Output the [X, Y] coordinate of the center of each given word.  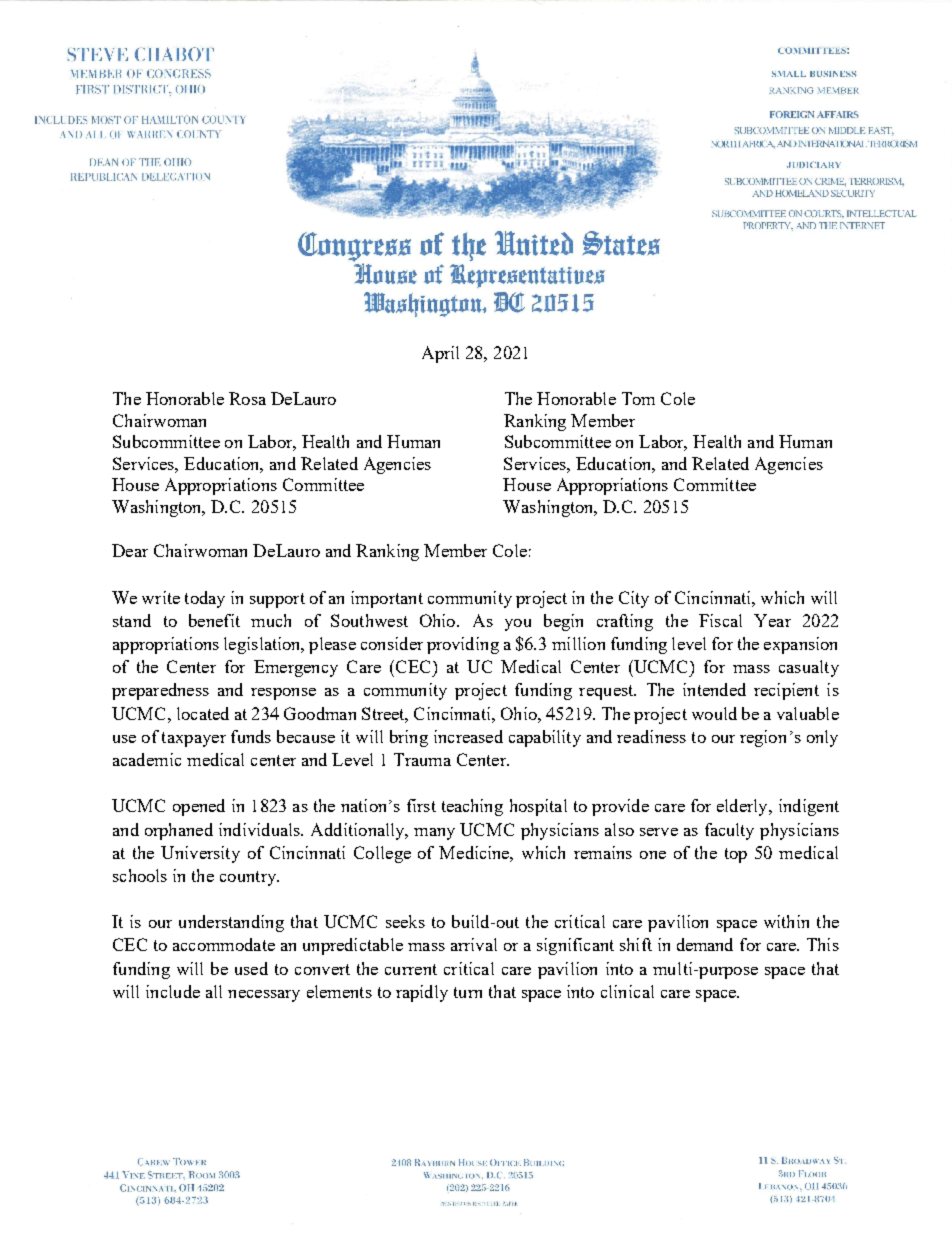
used [251, 968]
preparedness [160, 691]
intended [714, 689]
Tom [638, 398]
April [440, 354]
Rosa [247, 398]
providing [463, 645]
